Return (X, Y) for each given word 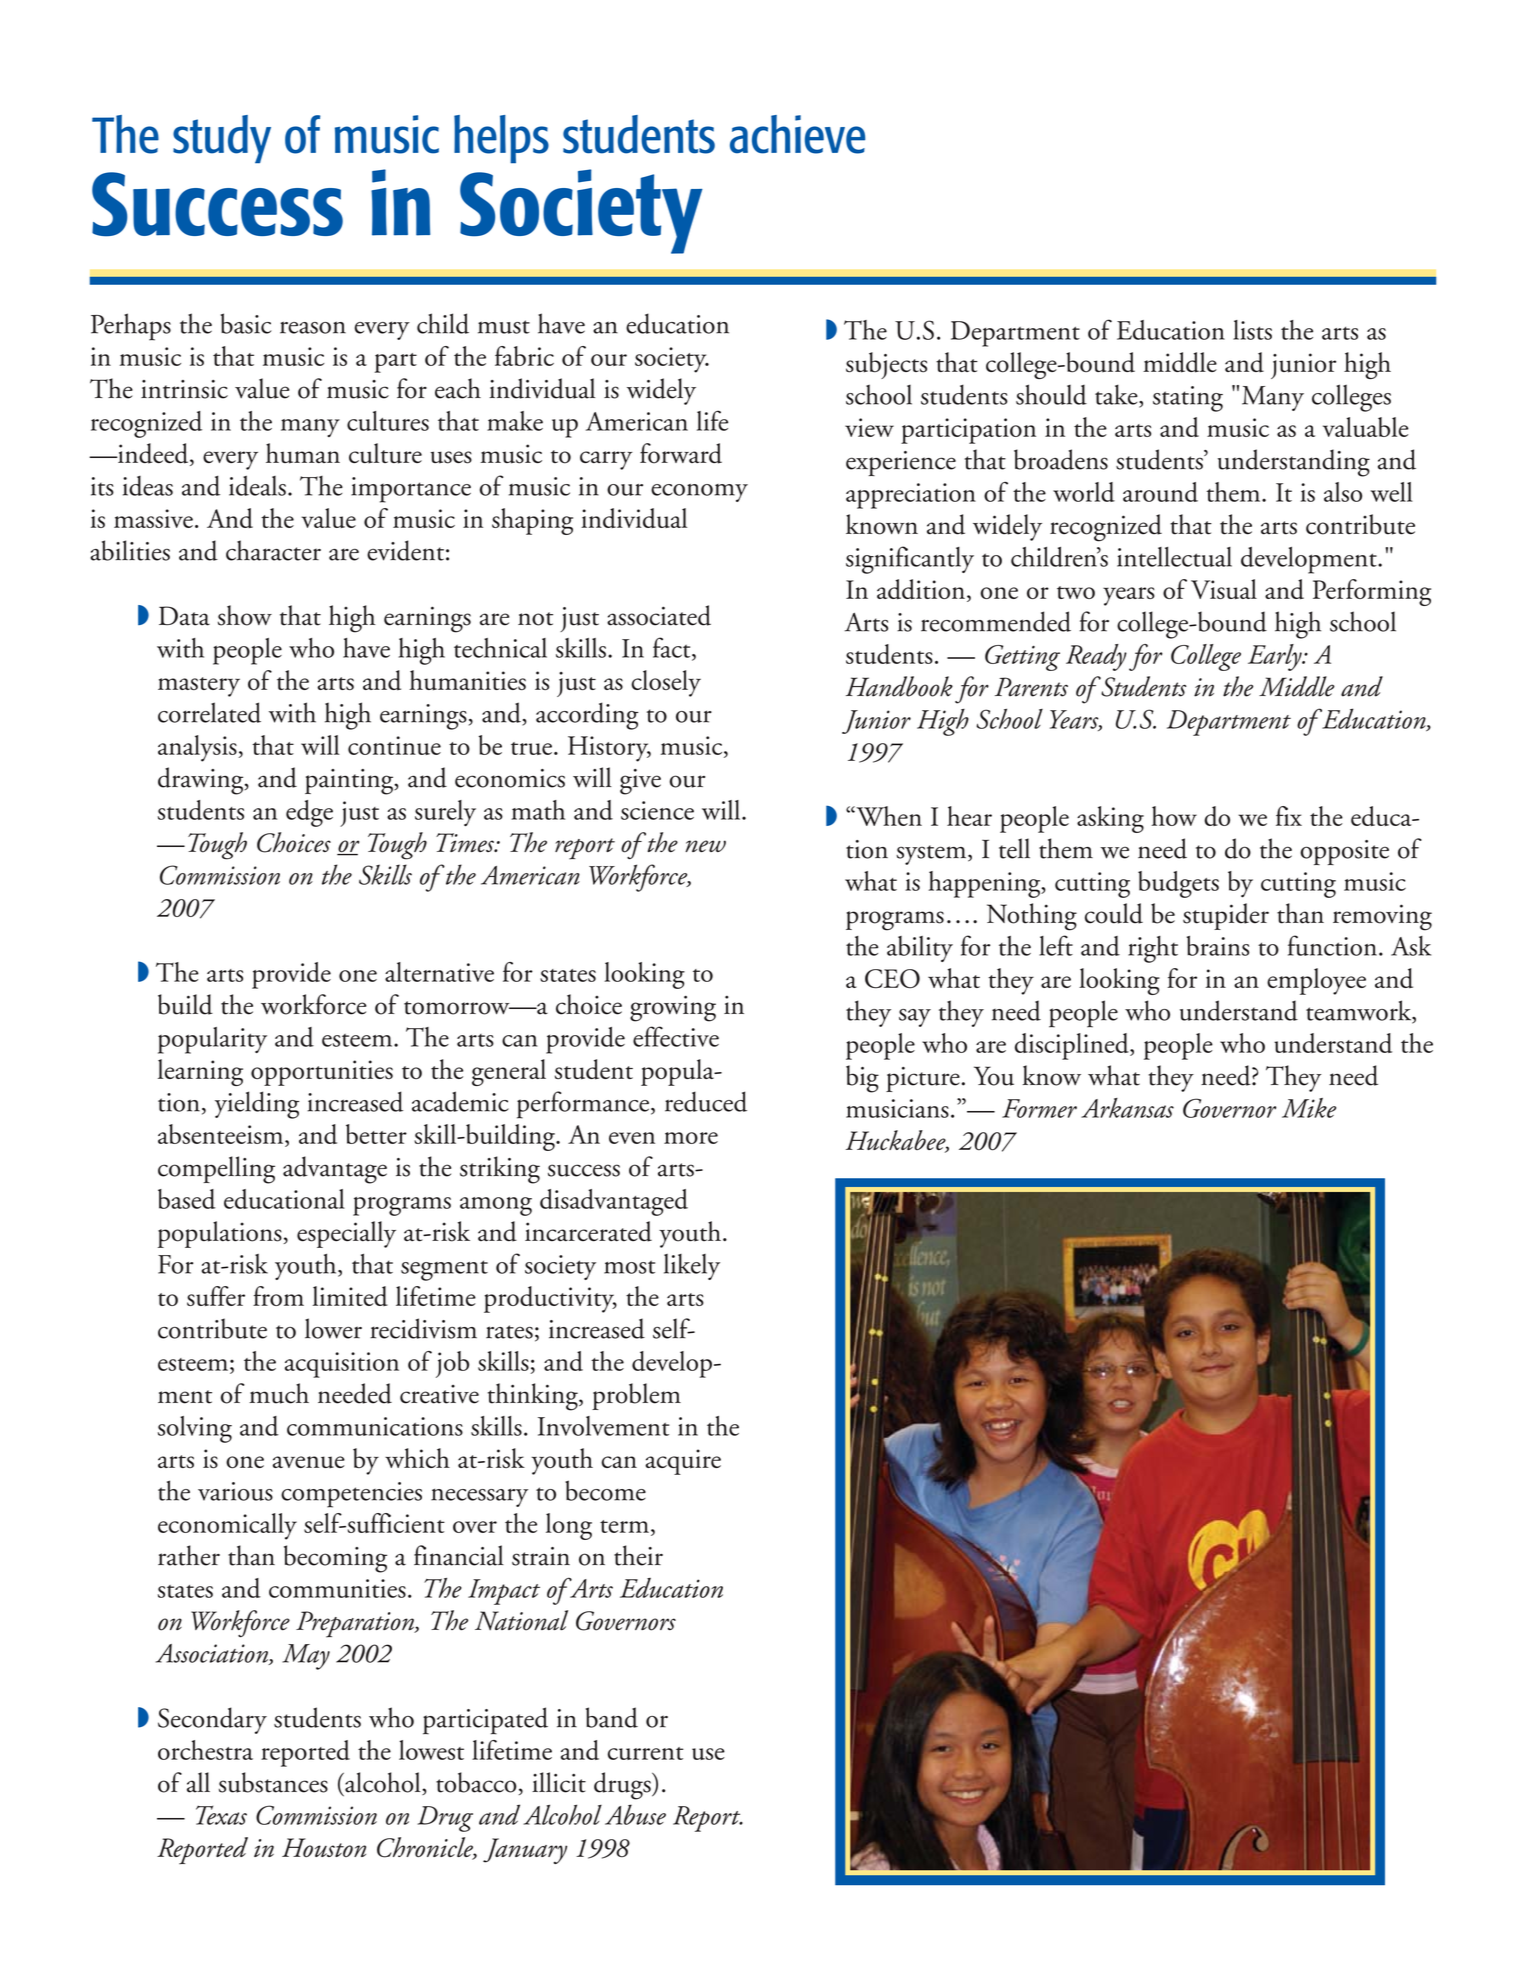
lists (1252, 330)
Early (1276, 657)
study (222, 139)
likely (692, 1267)
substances (273, 1782)
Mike (1309, 1108)
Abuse (635, 1814)
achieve (797, 134)
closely (666, 683)
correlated (209, 712)
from (278, 1296)
